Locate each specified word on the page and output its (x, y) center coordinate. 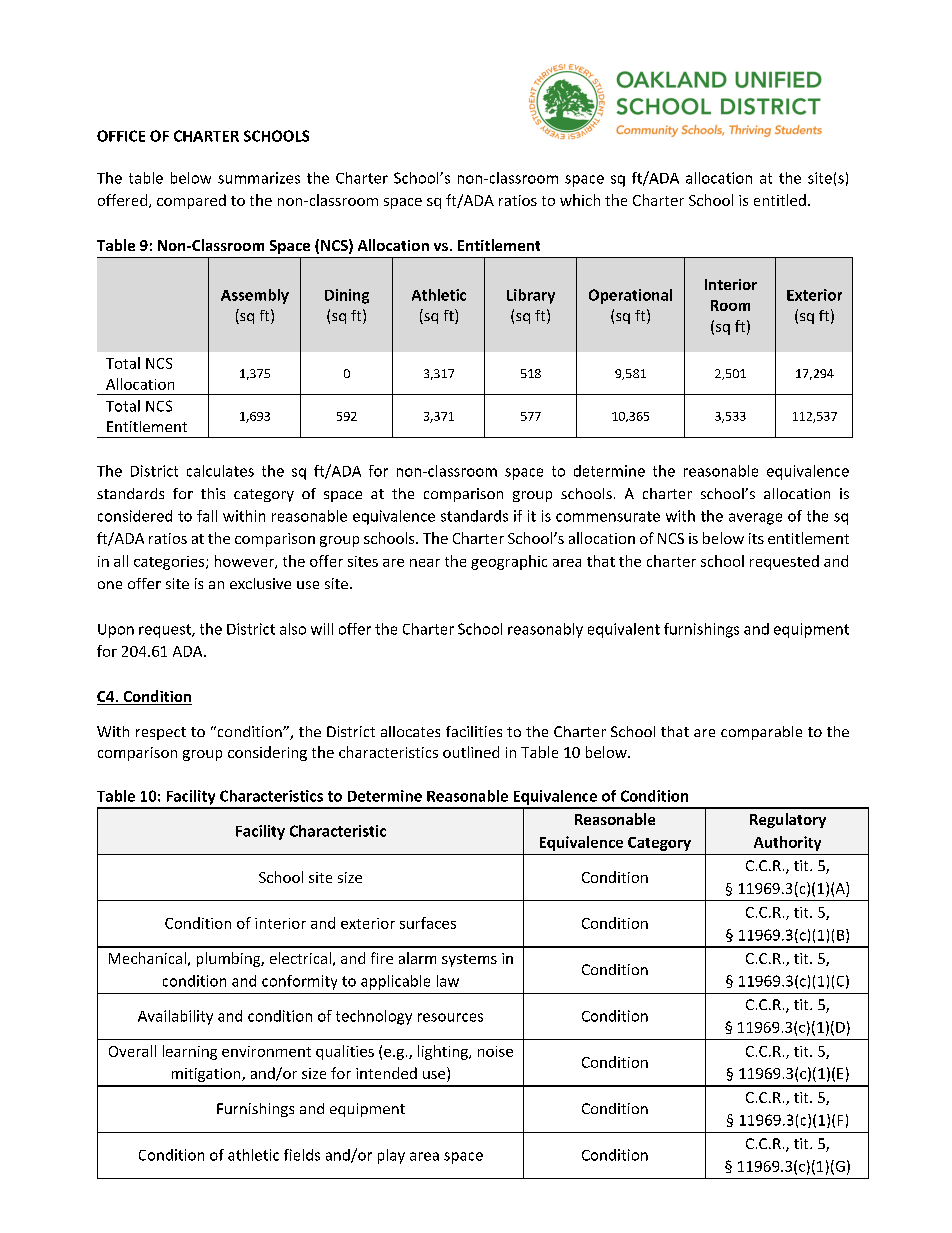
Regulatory (788, 820)
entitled (780, 200)
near (425, 563)
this (213, 493)
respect (161, 733)
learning (190, 1052)
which (580, 200)
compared (191, 201)
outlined (471, 752)
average (755, 519)
